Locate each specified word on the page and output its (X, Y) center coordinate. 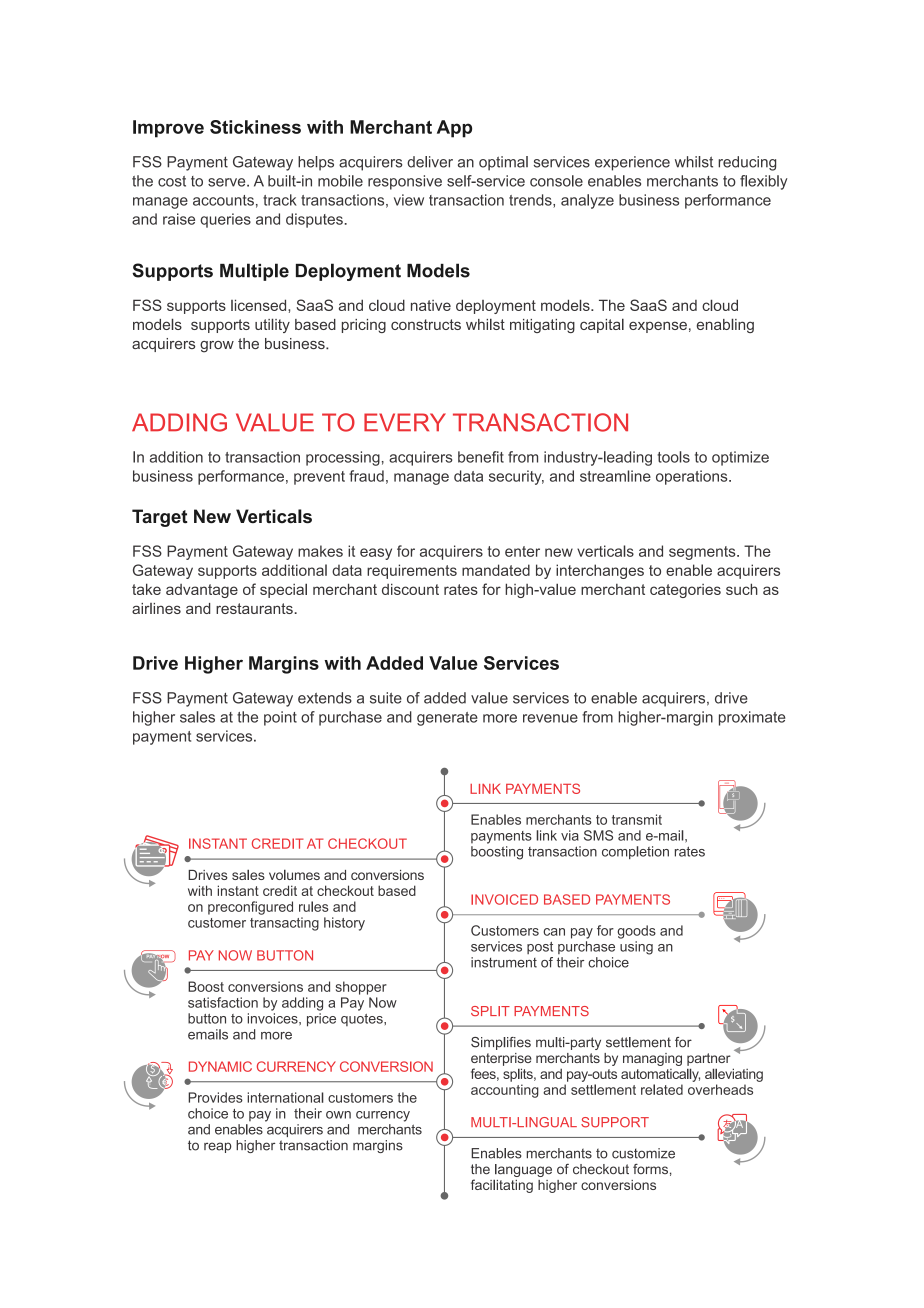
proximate (752, 718)
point (280, 718)
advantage (202, 591)
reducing (747, 163)
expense (658, 327)
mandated (496, 570)
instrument (504, 962)
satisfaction (223, 1002)
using (636, 948)
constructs (426, 324)
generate (447, 719)
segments (703, 553)
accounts (223, 200)
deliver (430, 162)
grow (217, 347)
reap (218, 1147)
